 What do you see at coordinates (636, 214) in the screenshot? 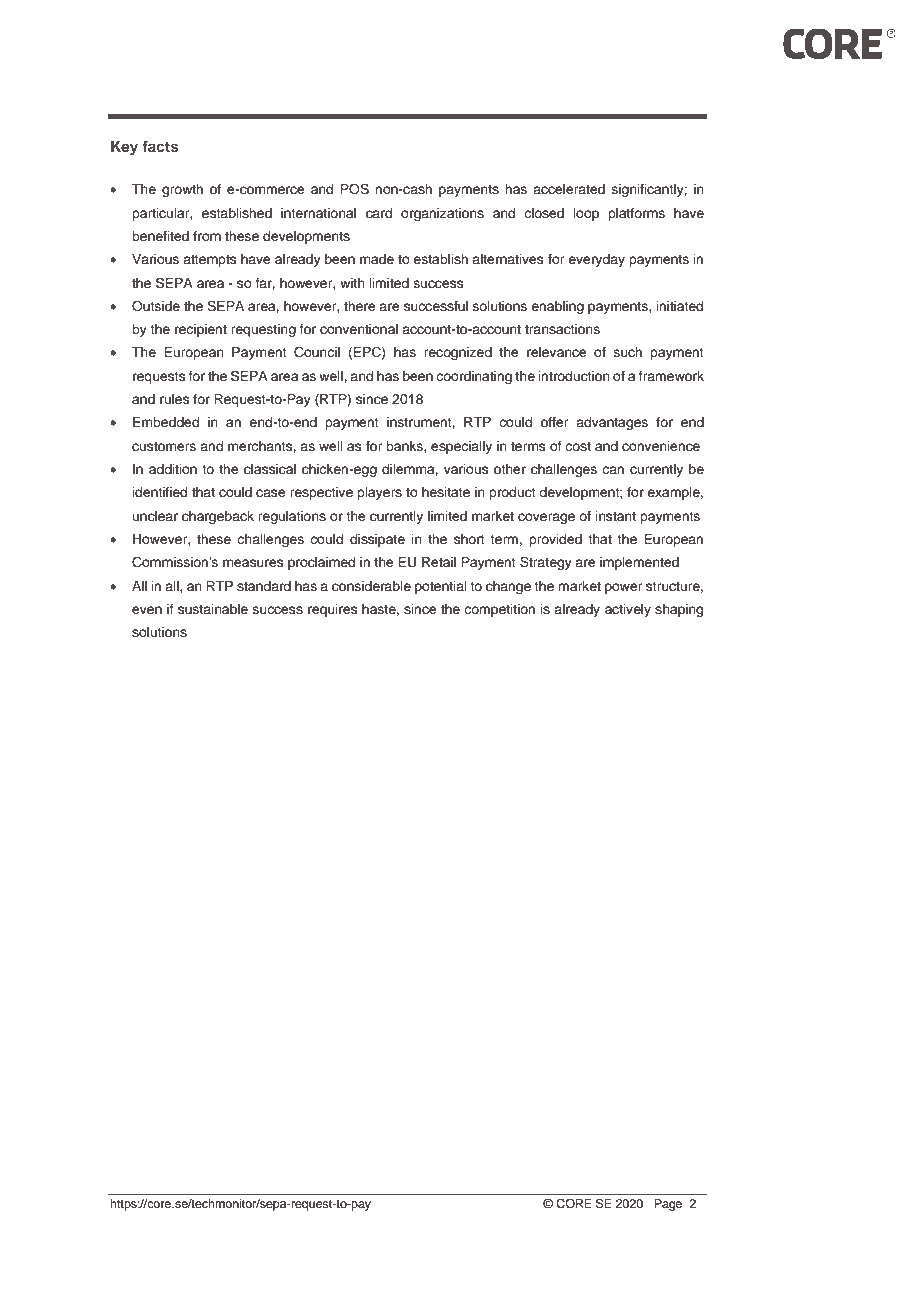
I see `platforms` at bounding box center [636, 214].
